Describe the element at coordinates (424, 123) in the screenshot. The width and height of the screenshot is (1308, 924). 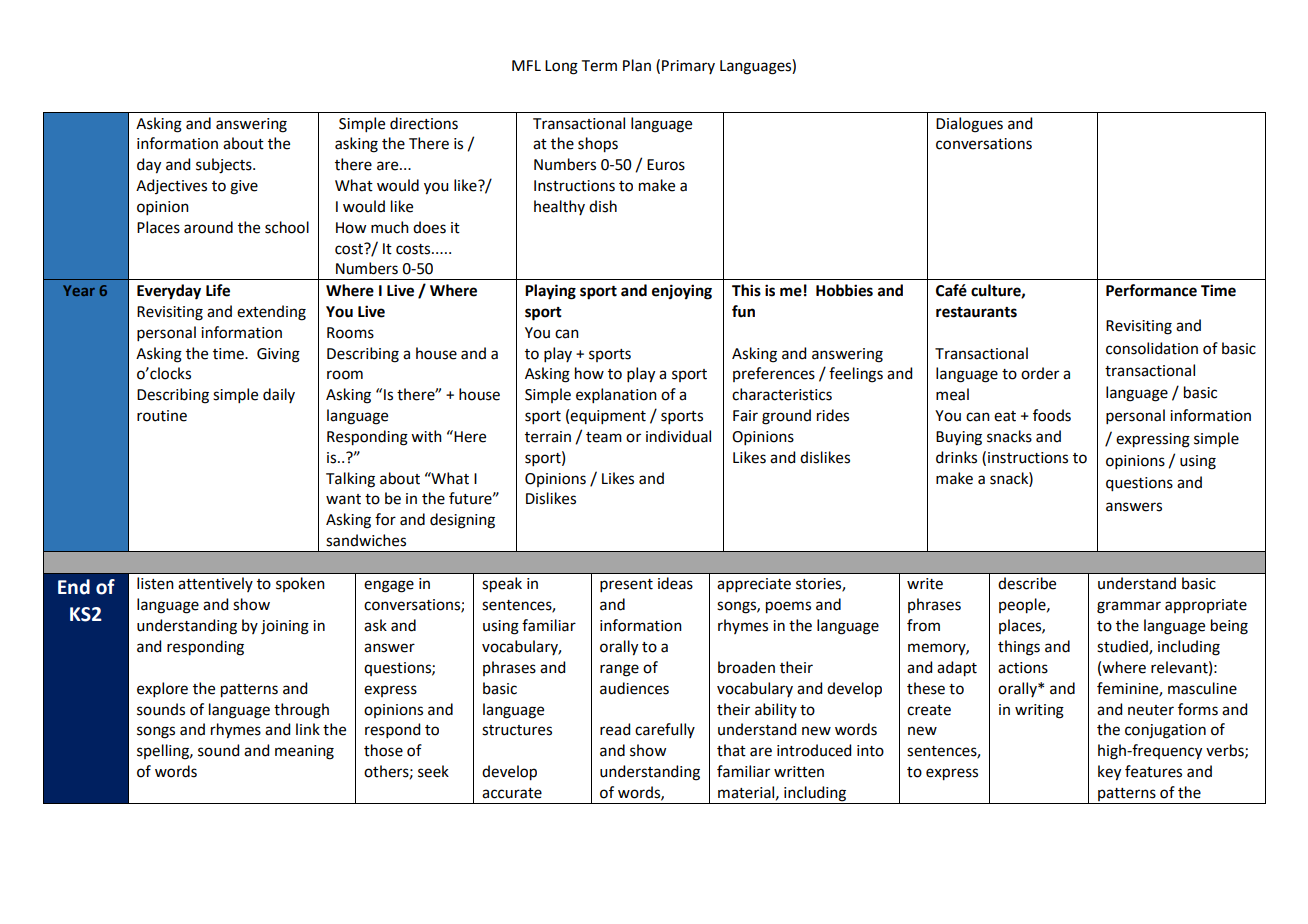
I see `directions` at that location.
